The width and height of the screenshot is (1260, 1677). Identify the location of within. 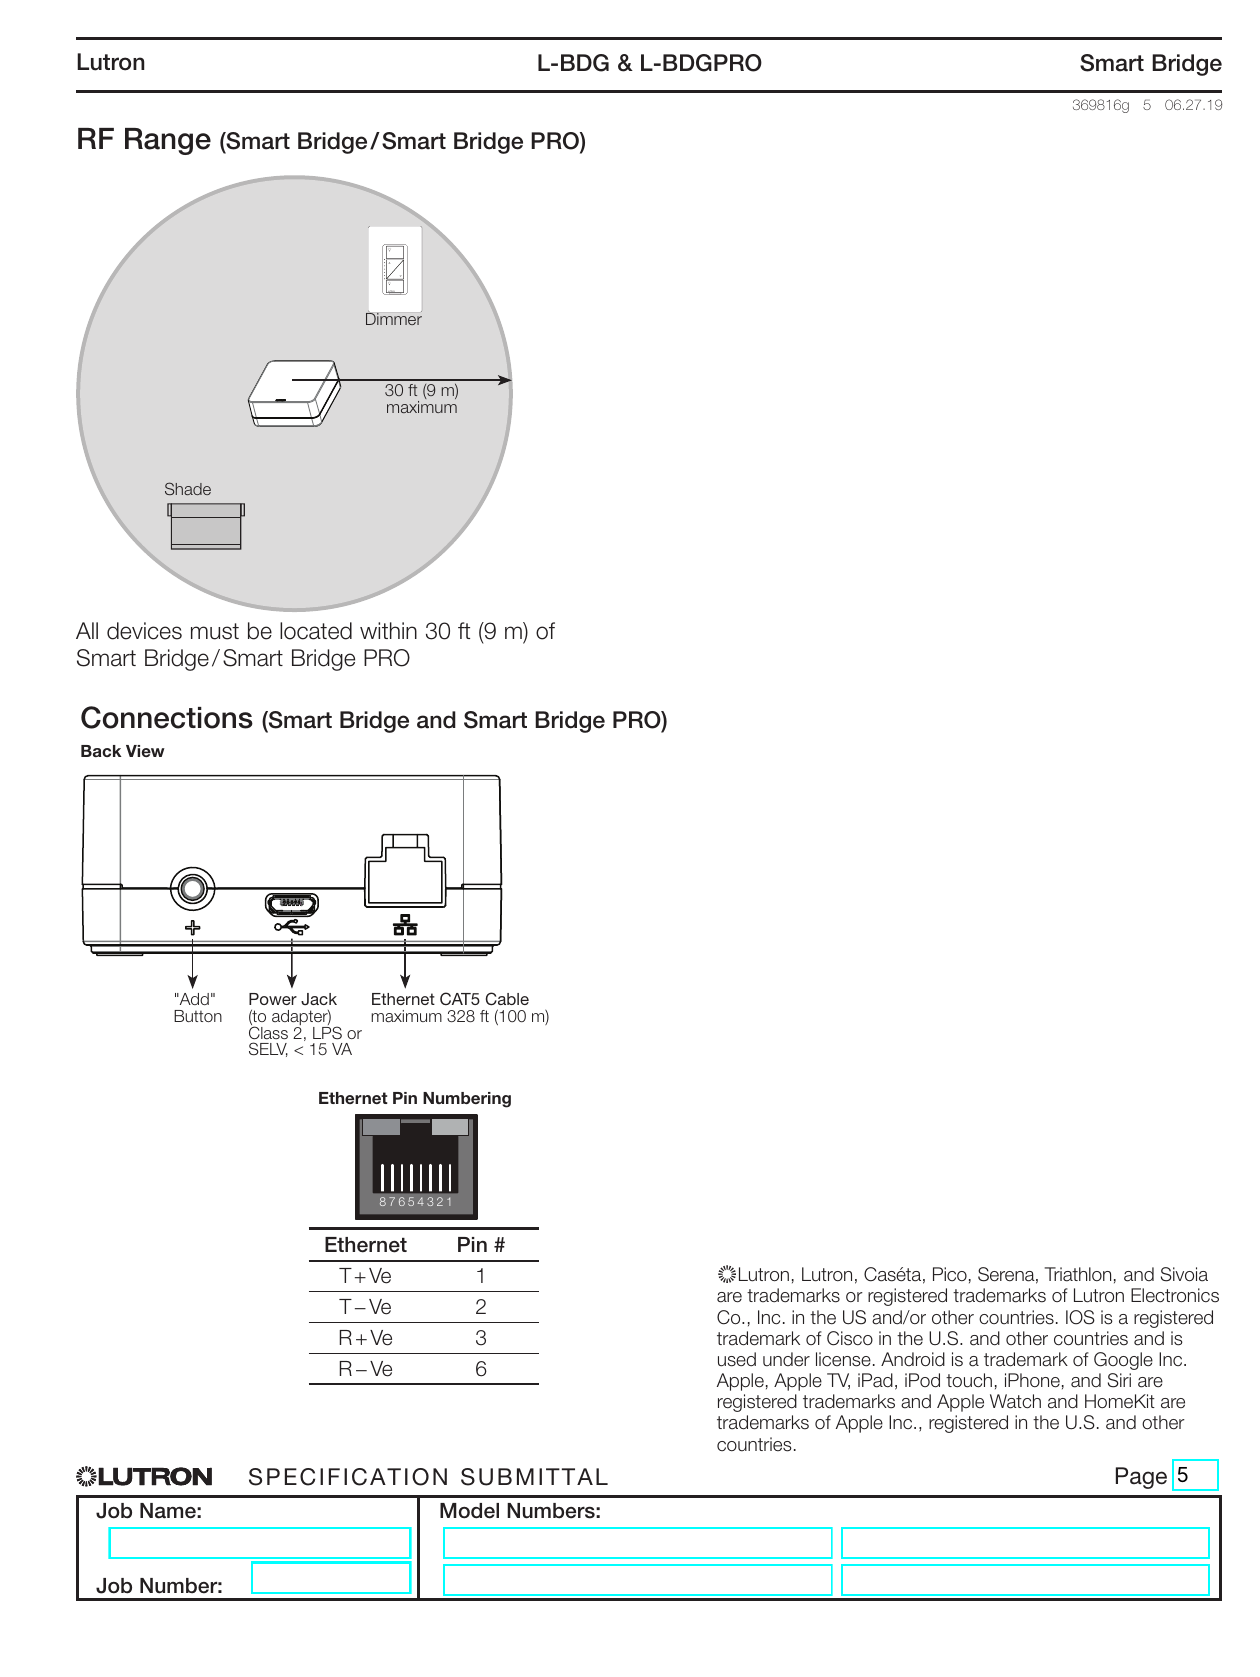
(388, 630).
